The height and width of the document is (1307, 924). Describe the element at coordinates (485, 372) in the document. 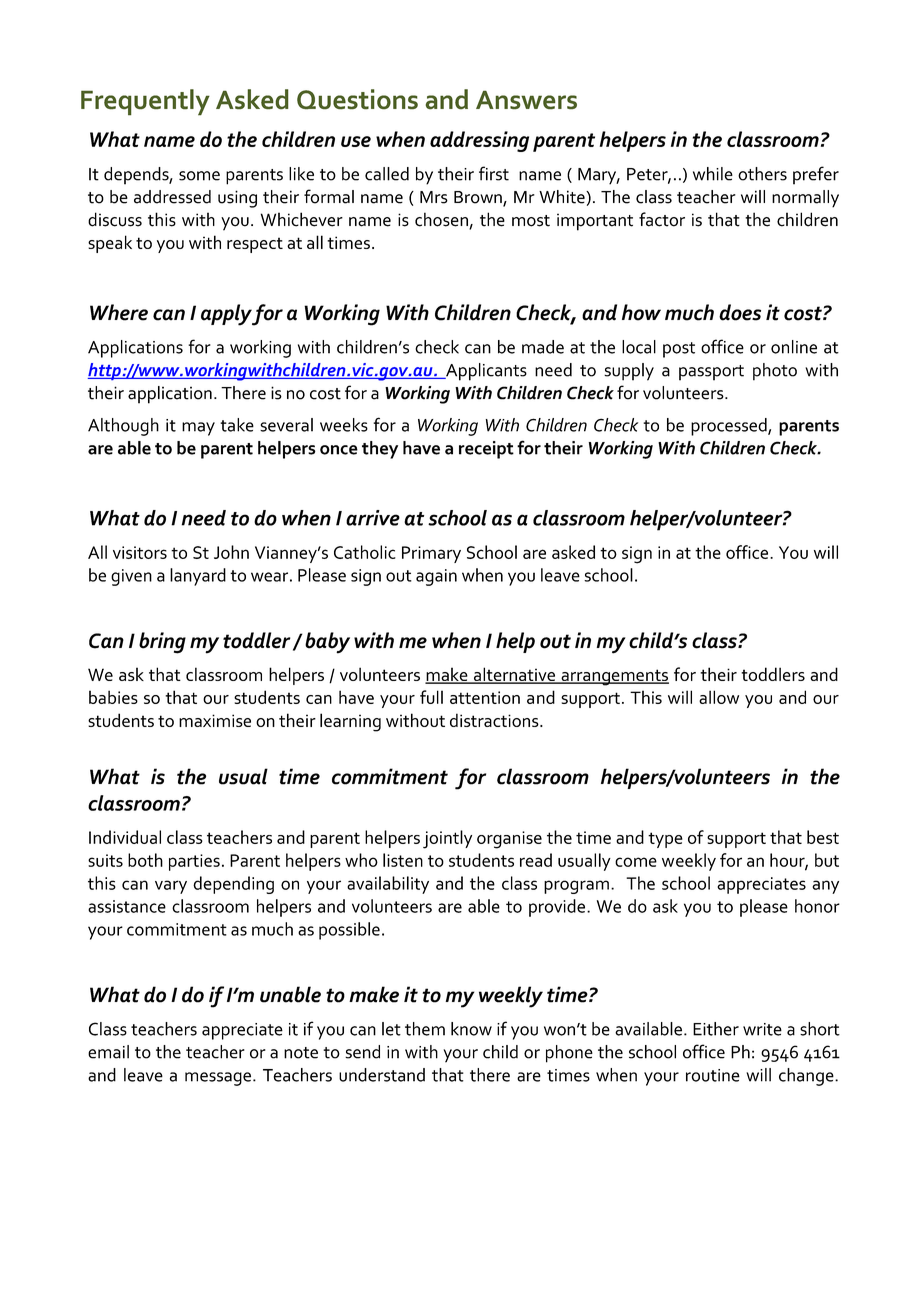

I see `Applicants` at that location.
